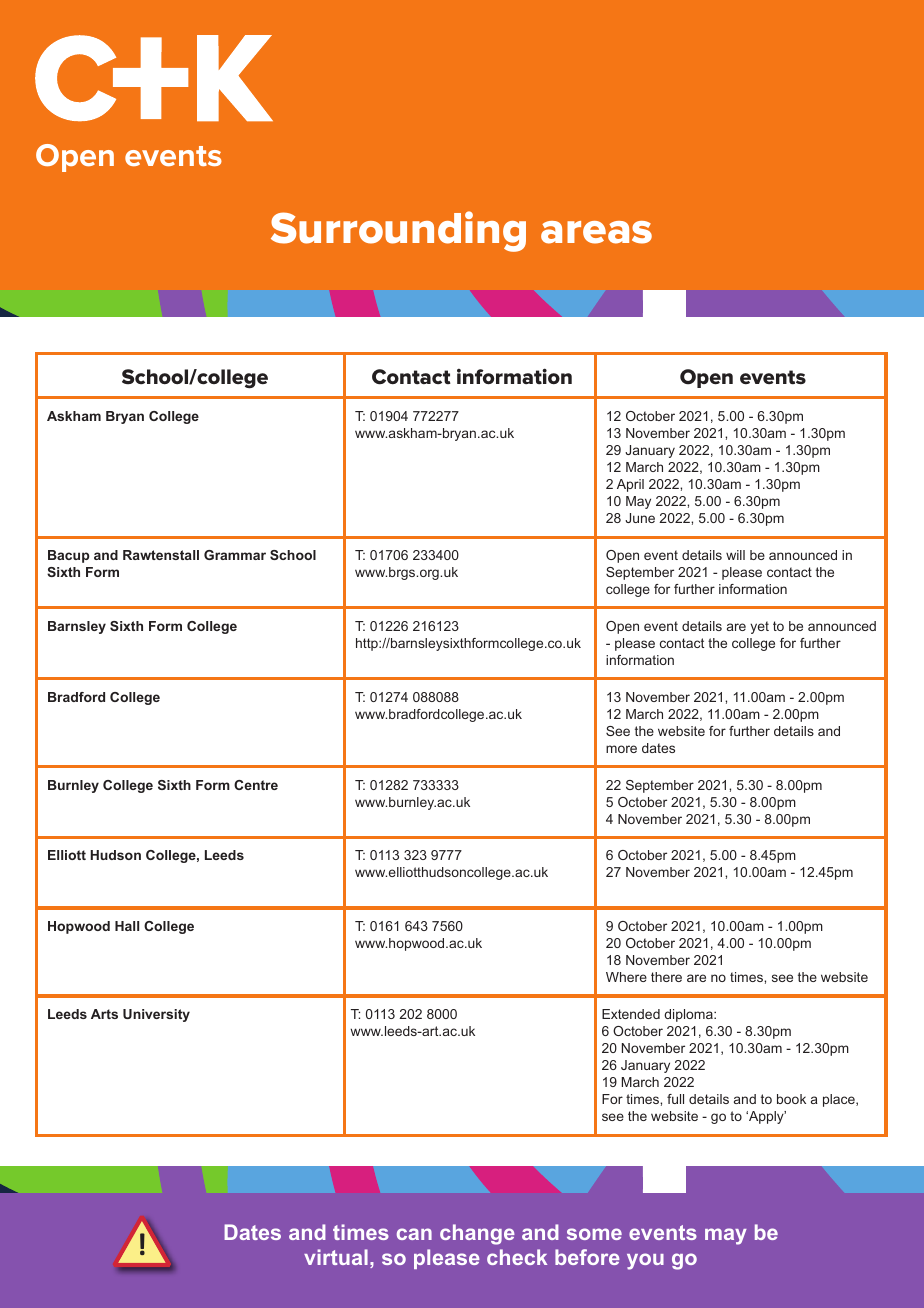 This page has width=924, height=1308. What do you see at coordinates (689, 1015) in the page?
I see `diploma` at bounding box center [689, 1015].
